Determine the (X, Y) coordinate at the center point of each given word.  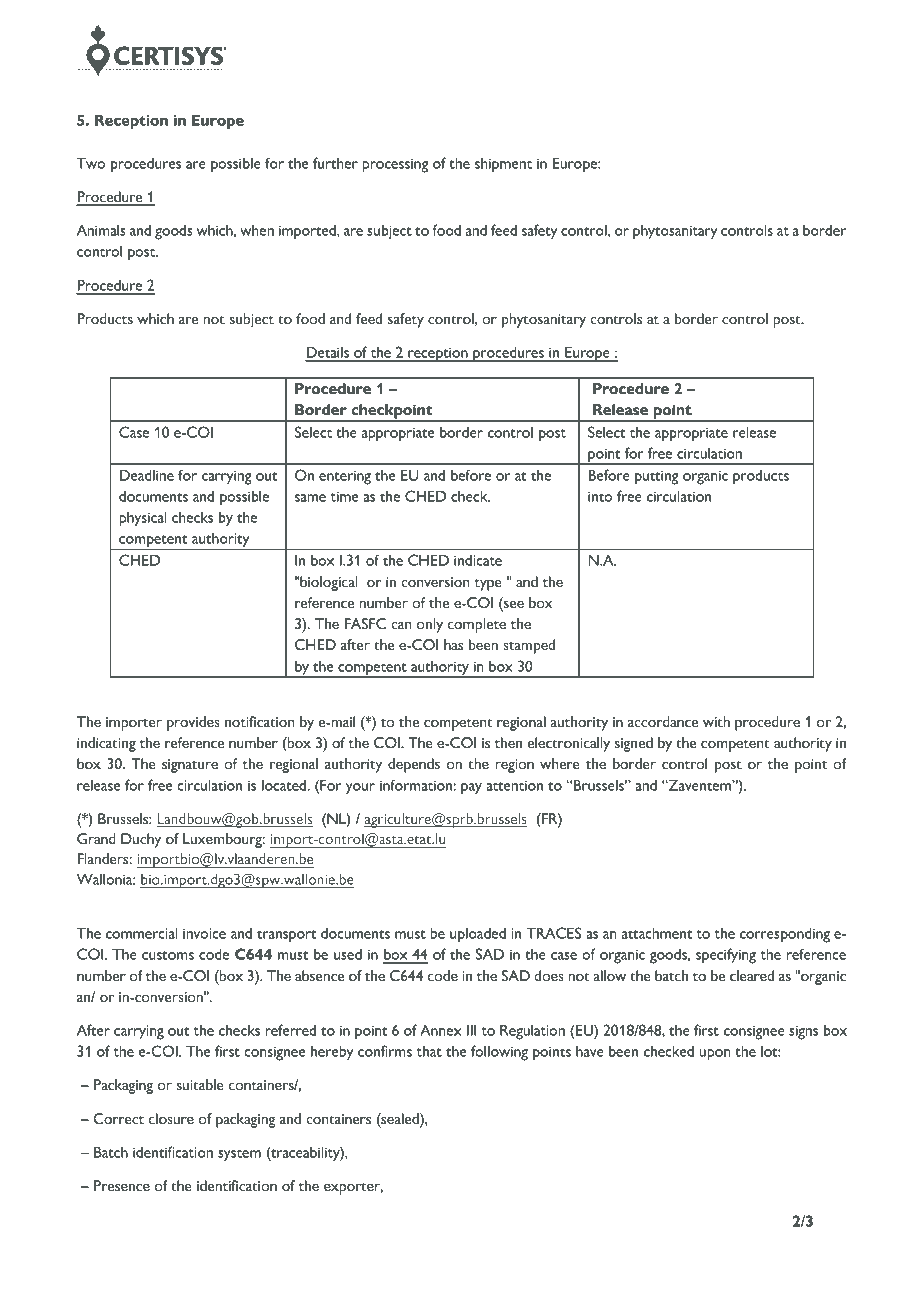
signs (803, 1032)
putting (656, 477)
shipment (503, 165)
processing (395, 165)
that (429, 1051)
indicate (478, 560)
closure (171, 1119)
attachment (657, 933)
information (417, 785)
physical (143, 519)
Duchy (141, 840)
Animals (101, 230)
